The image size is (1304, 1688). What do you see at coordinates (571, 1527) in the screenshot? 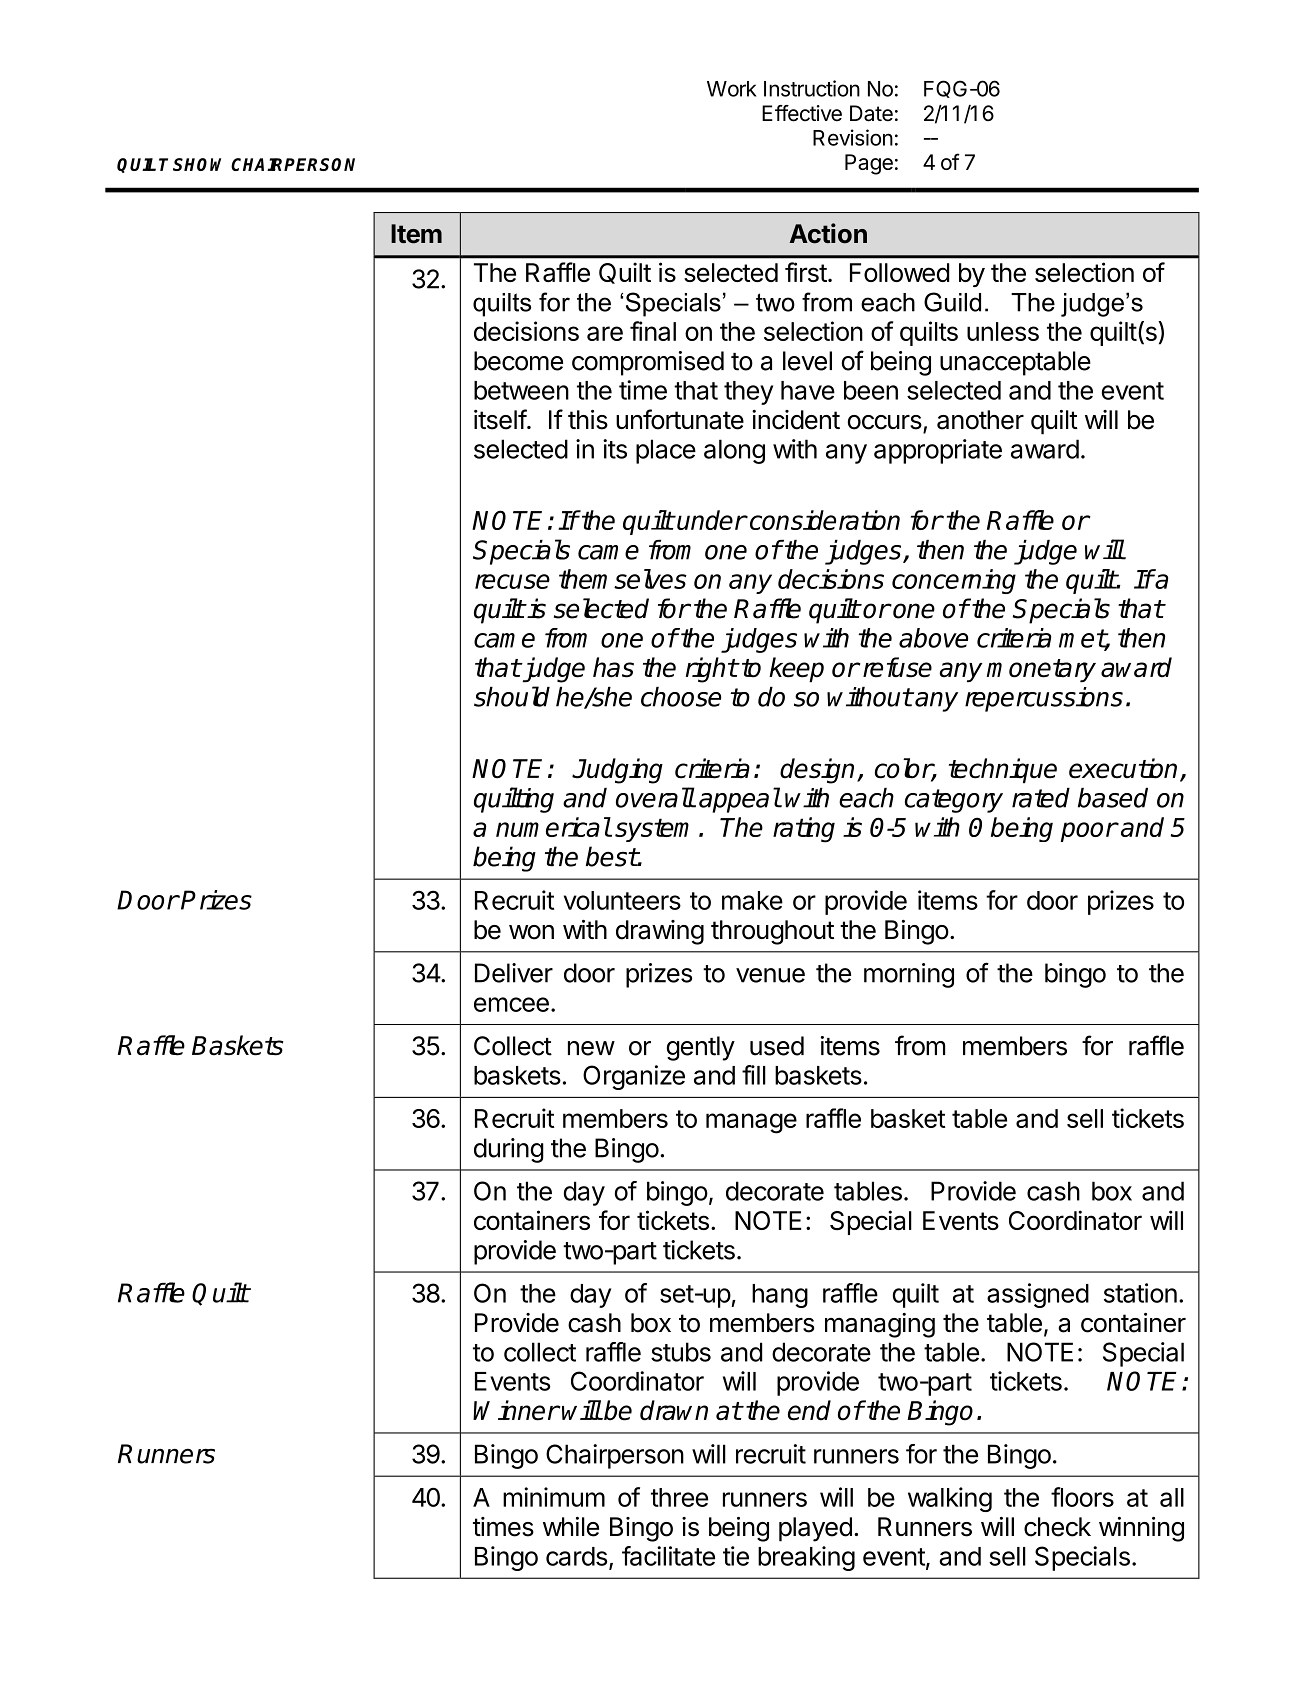
I see `while` at bounding box center [571, 1527].
